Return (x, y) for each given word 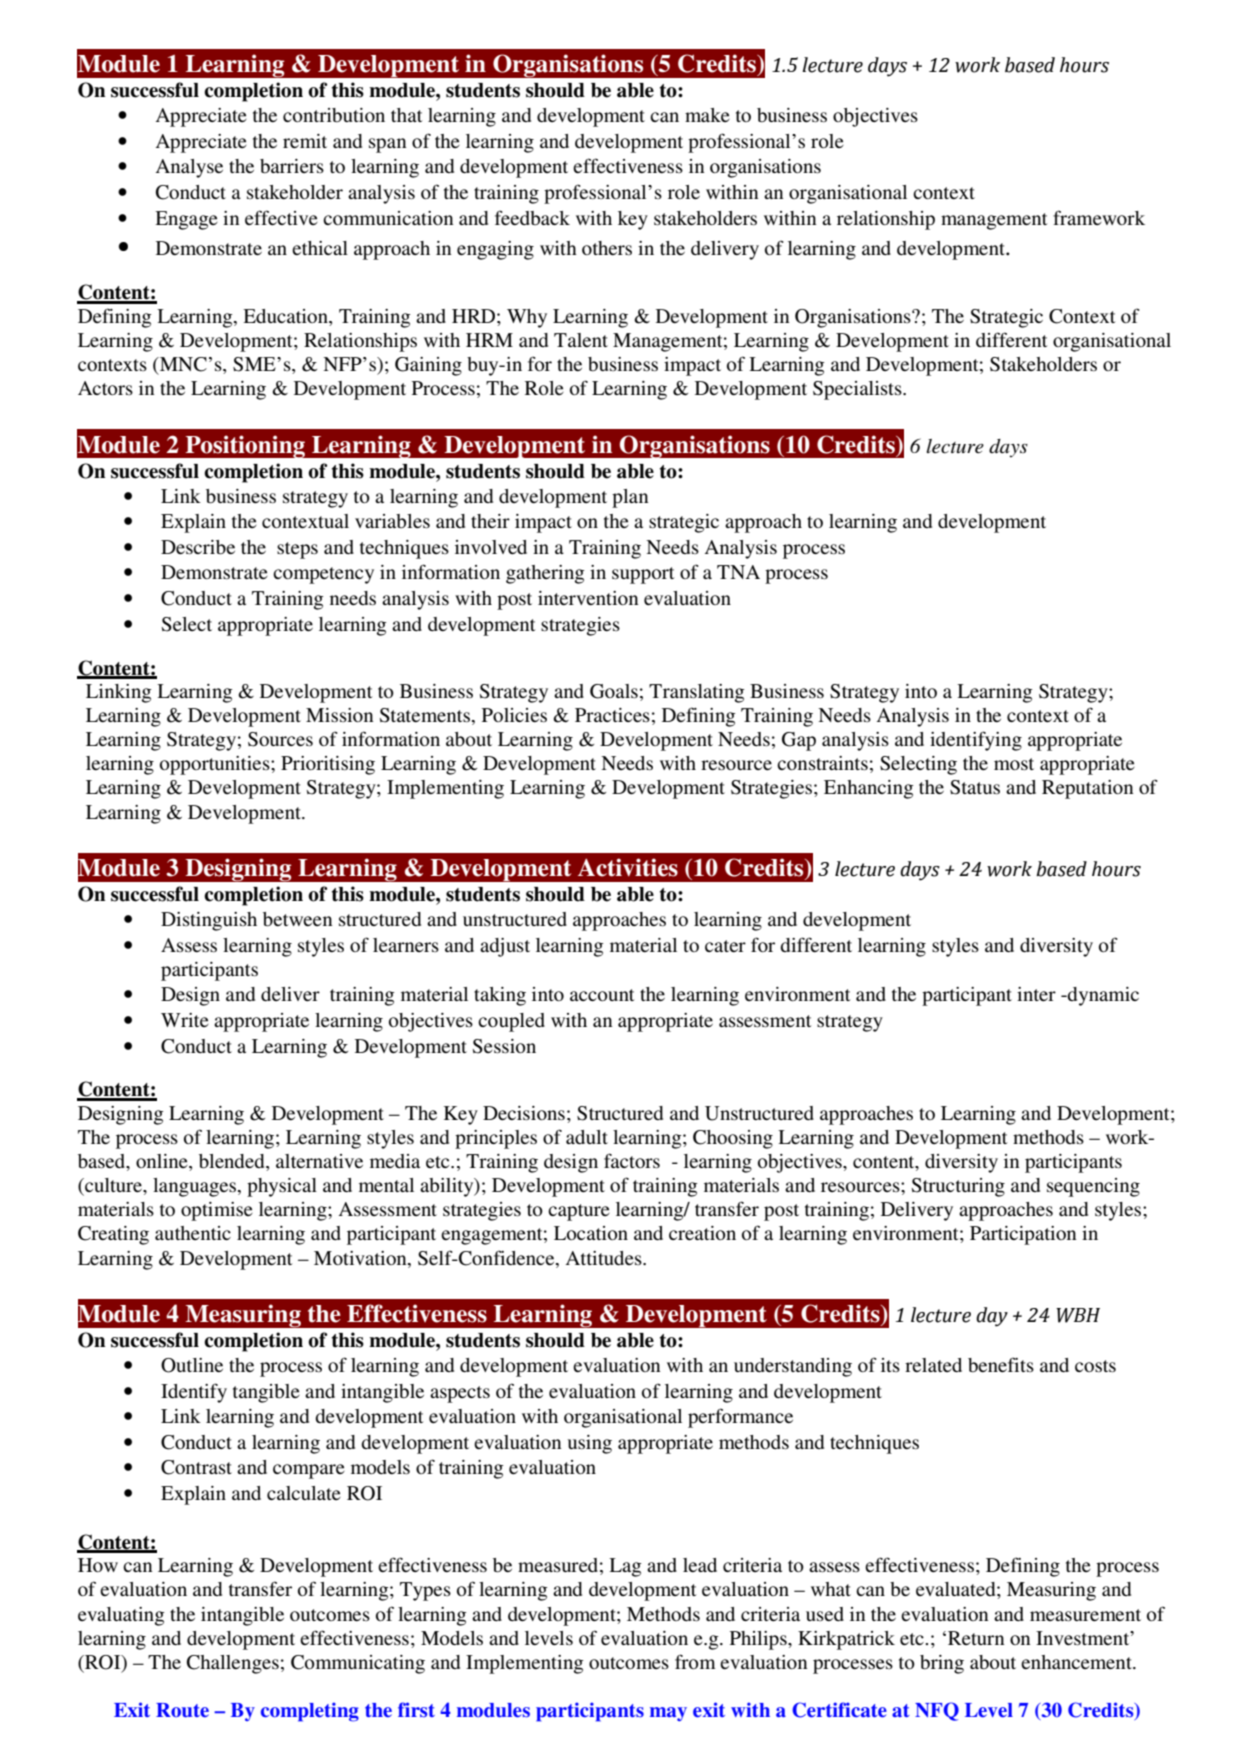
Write (185, 1020)
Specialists (858, 390)
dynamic (1102, 996)
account (602, 995)
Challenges (233, 1664)
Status (975, 787)
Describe (198, 547)
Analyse (189, 168)
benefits (1001, 1364)
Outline (192, 1365)
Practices (612, 715)
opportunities (216, 765)
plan (630, 498)
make (707, 115)
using (589, 1444)
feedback (532, 217)
